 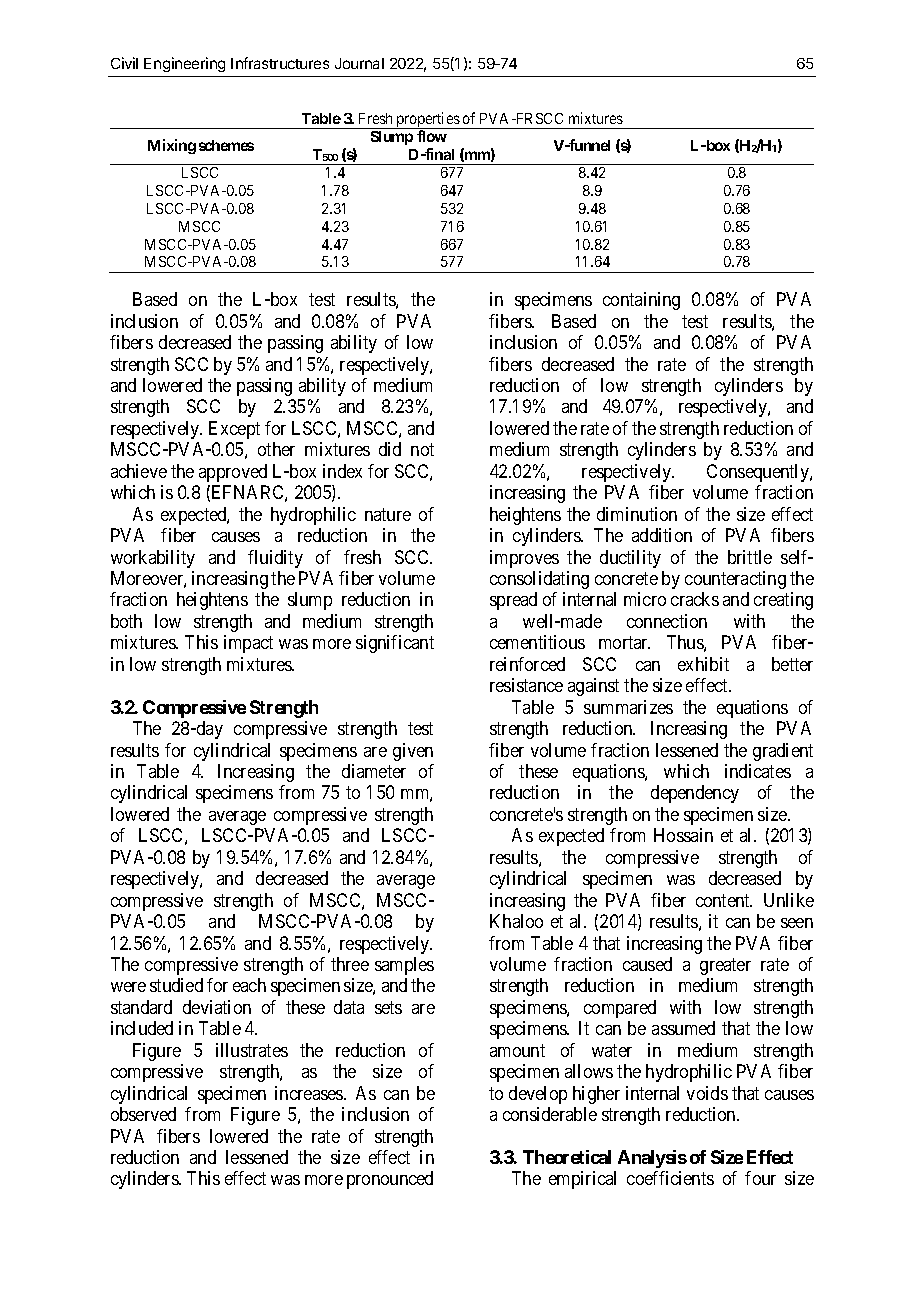 I want to click on cracks, so click(x=695, y=599).
